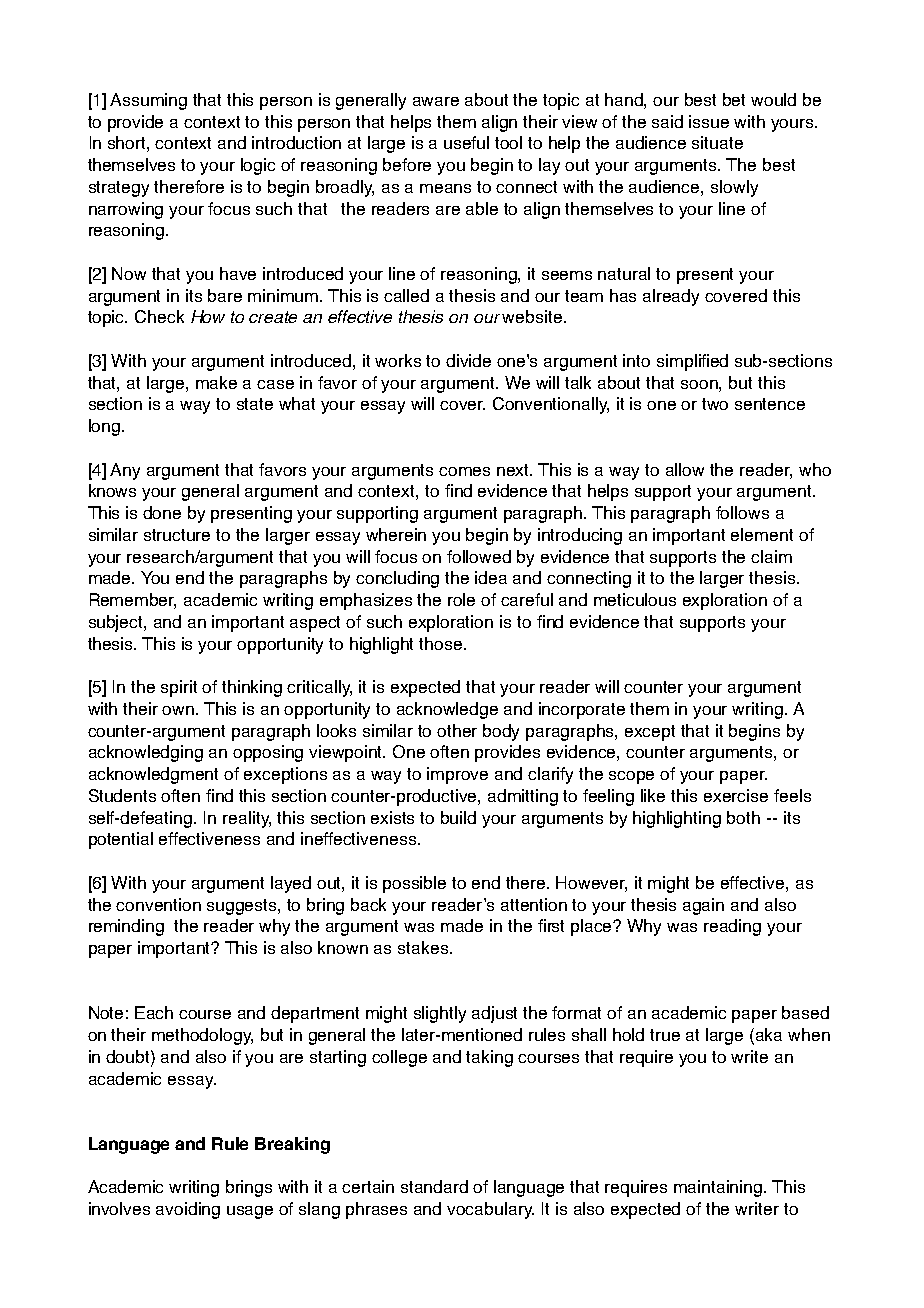 Image resolution: width=924 pixels, height=1308 pixels. What do you see at coordinates (717, 142) in the screenshot?
I see `situate` at bounding box center [717, 142].
